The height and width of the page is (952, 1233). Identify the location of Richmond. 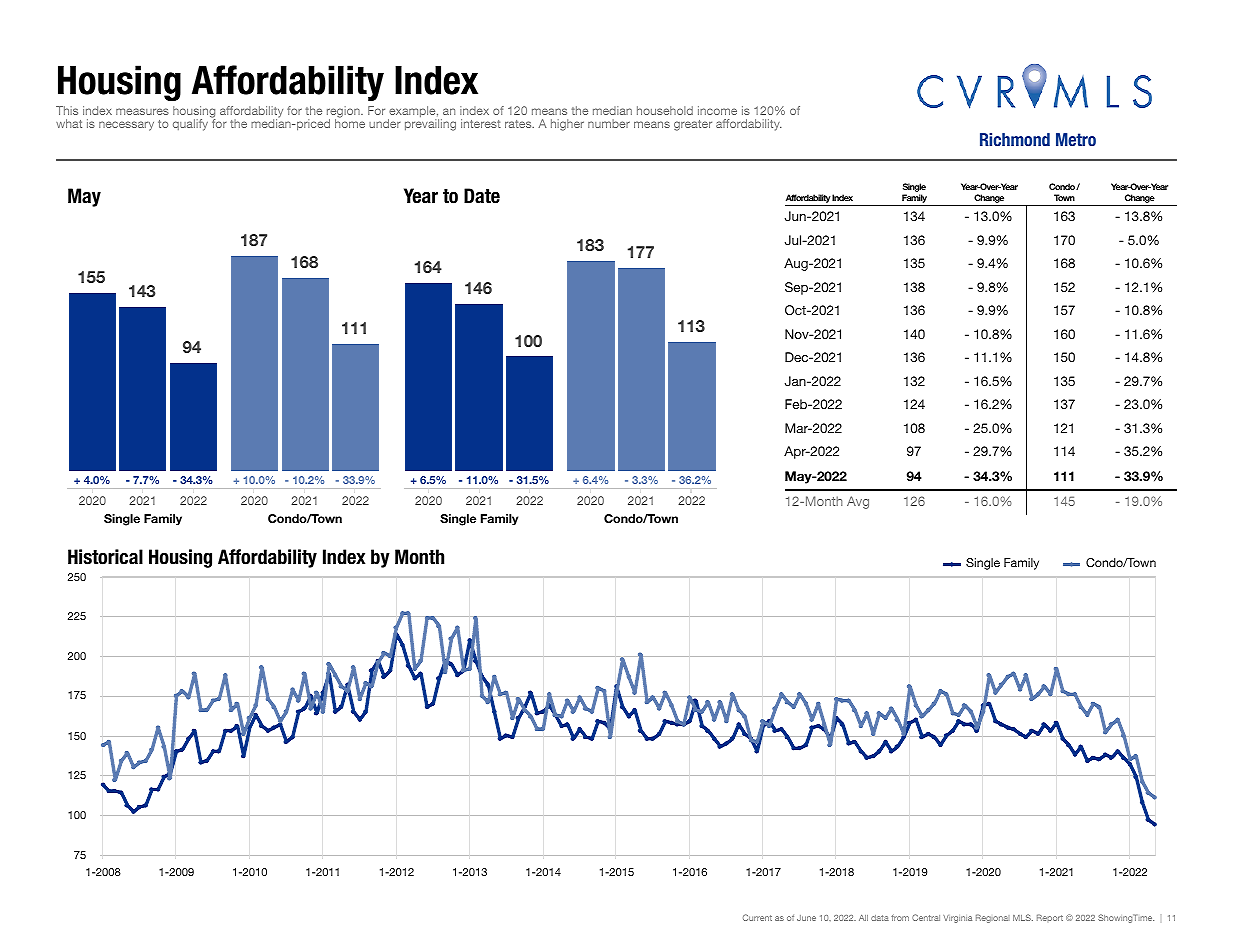
(1015, 139).
